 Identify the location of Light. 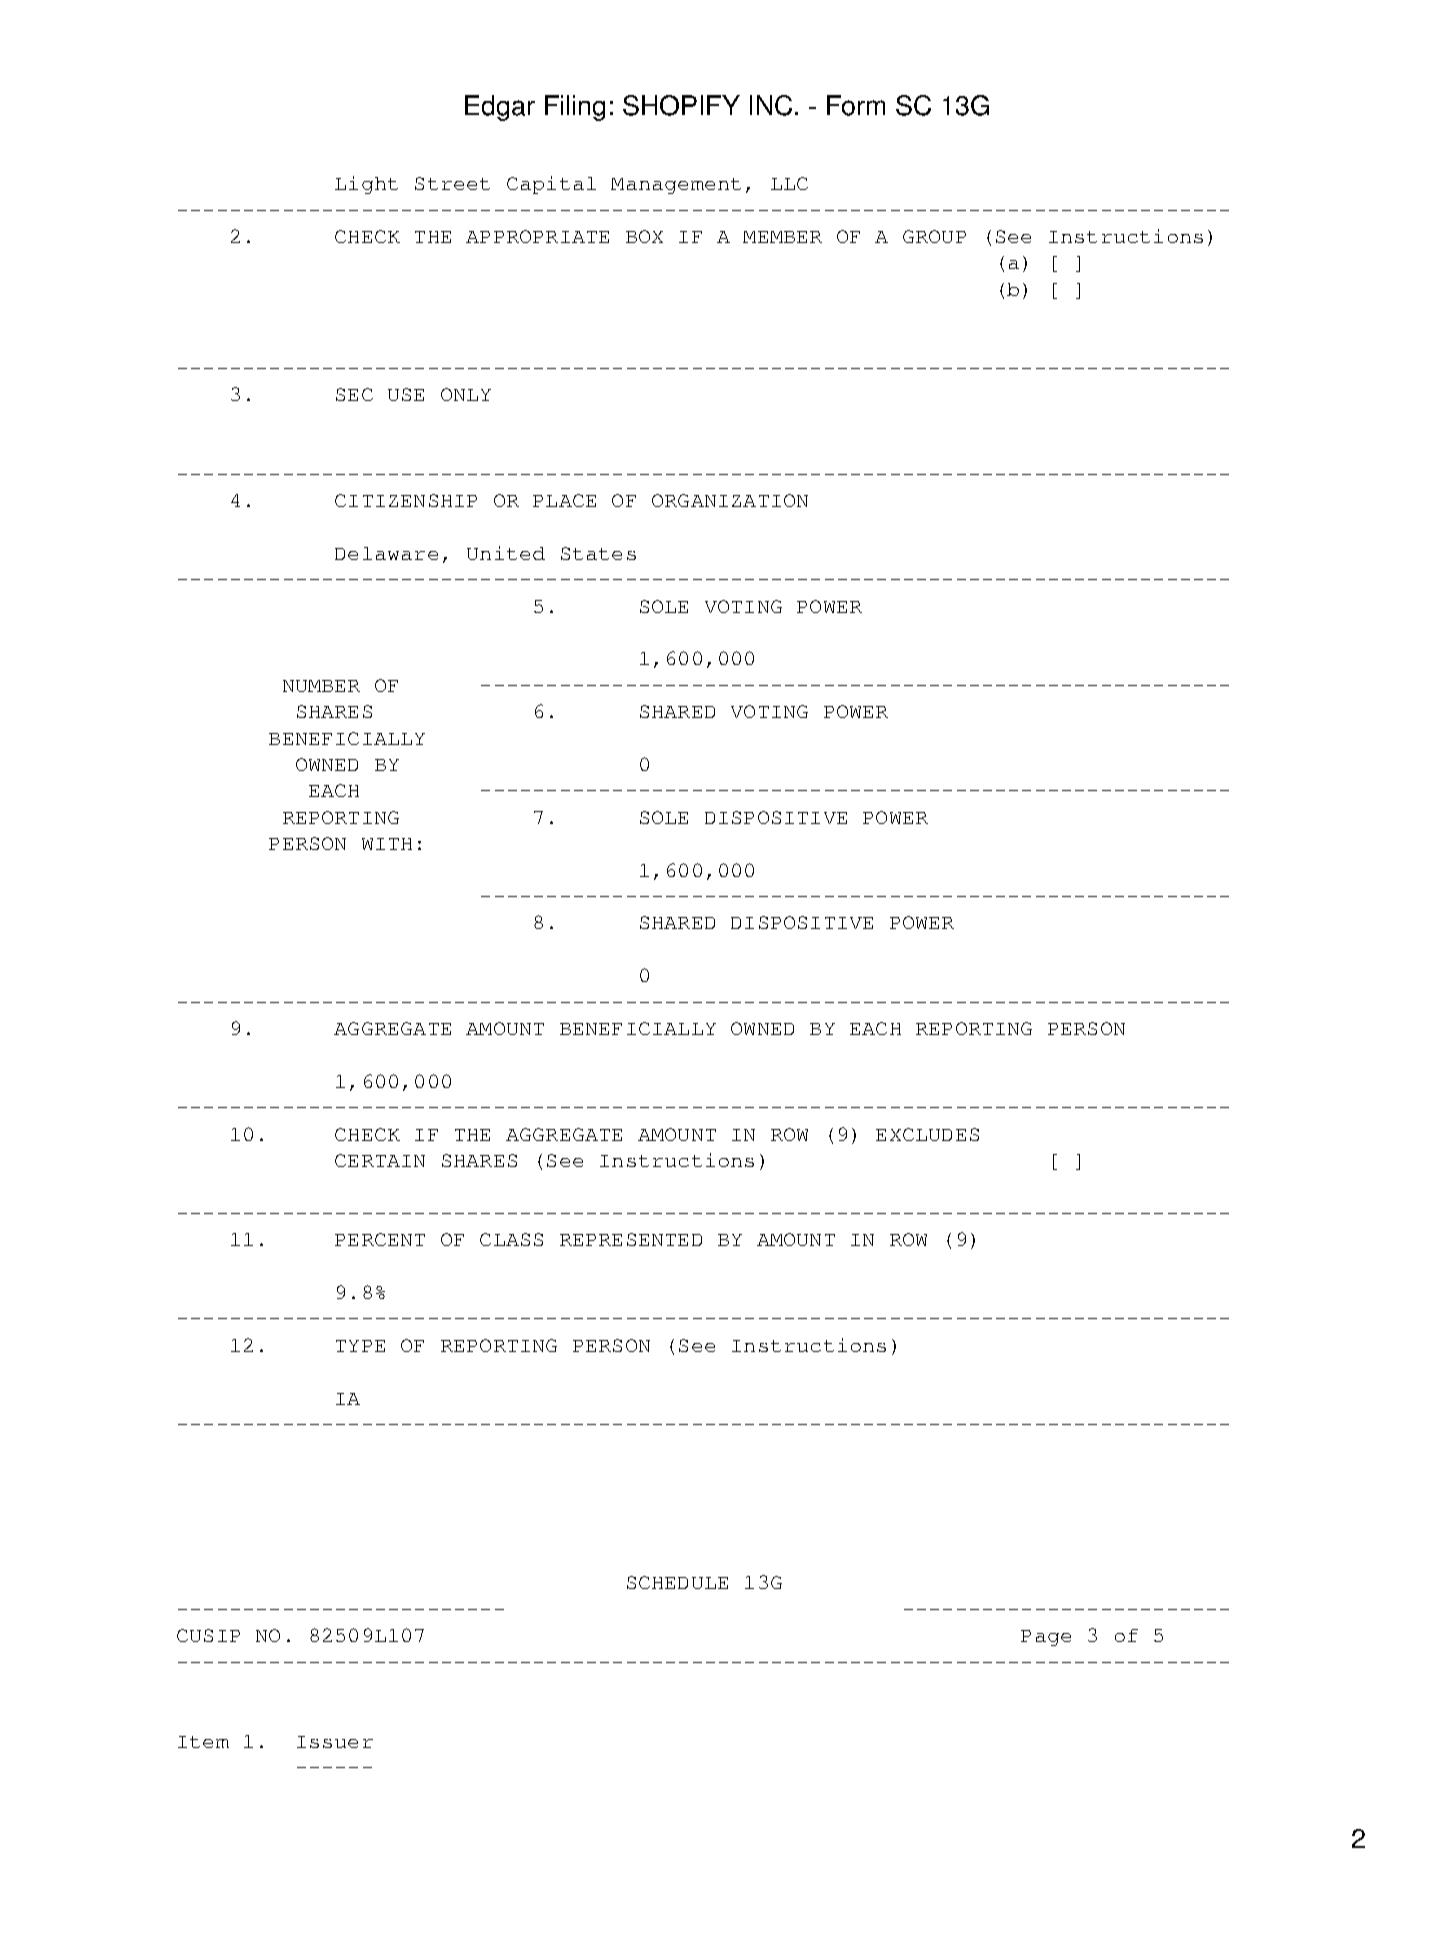
(366, 185).
